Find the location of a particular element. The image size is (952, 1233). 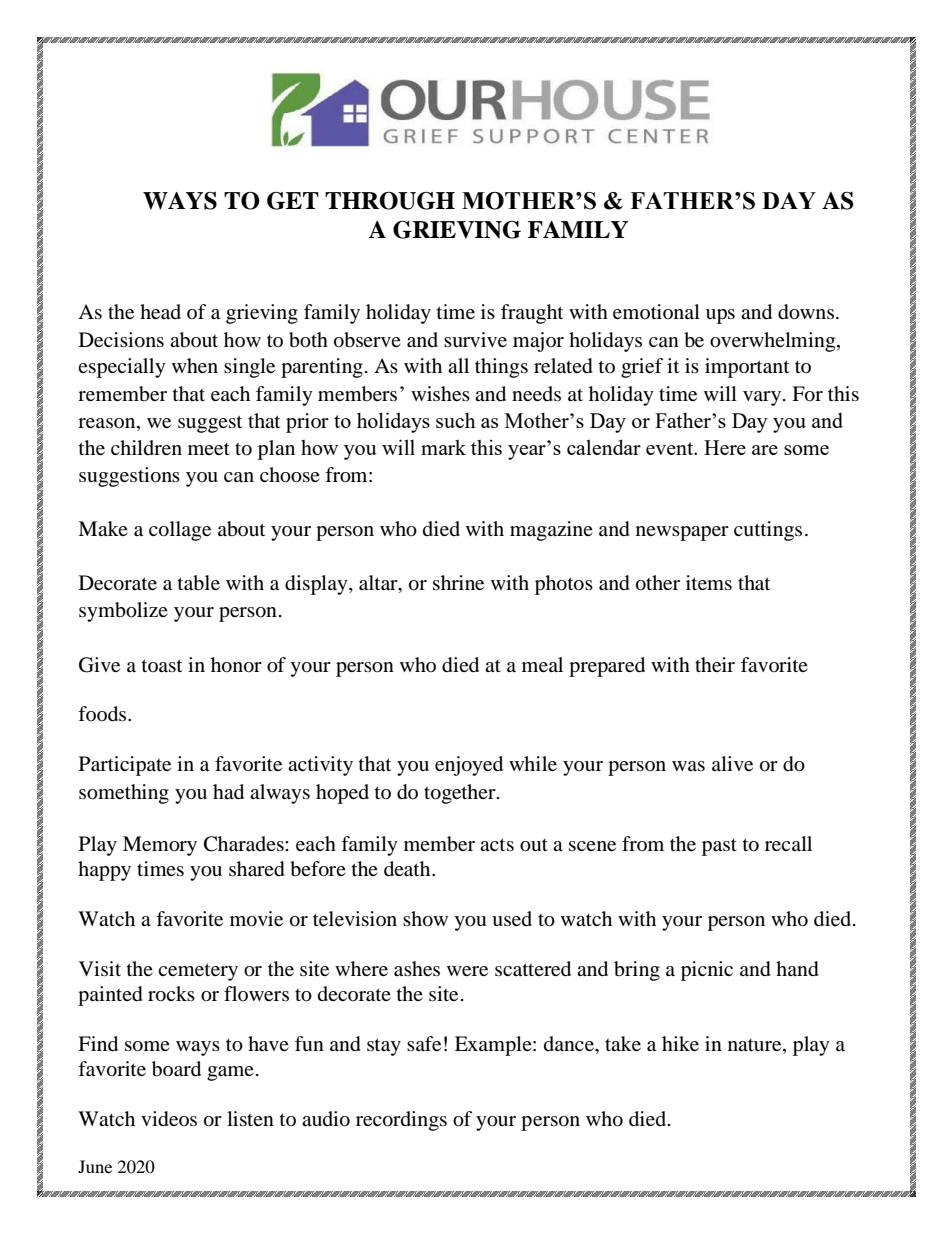

Memory is located at coordinates (160, 846).
